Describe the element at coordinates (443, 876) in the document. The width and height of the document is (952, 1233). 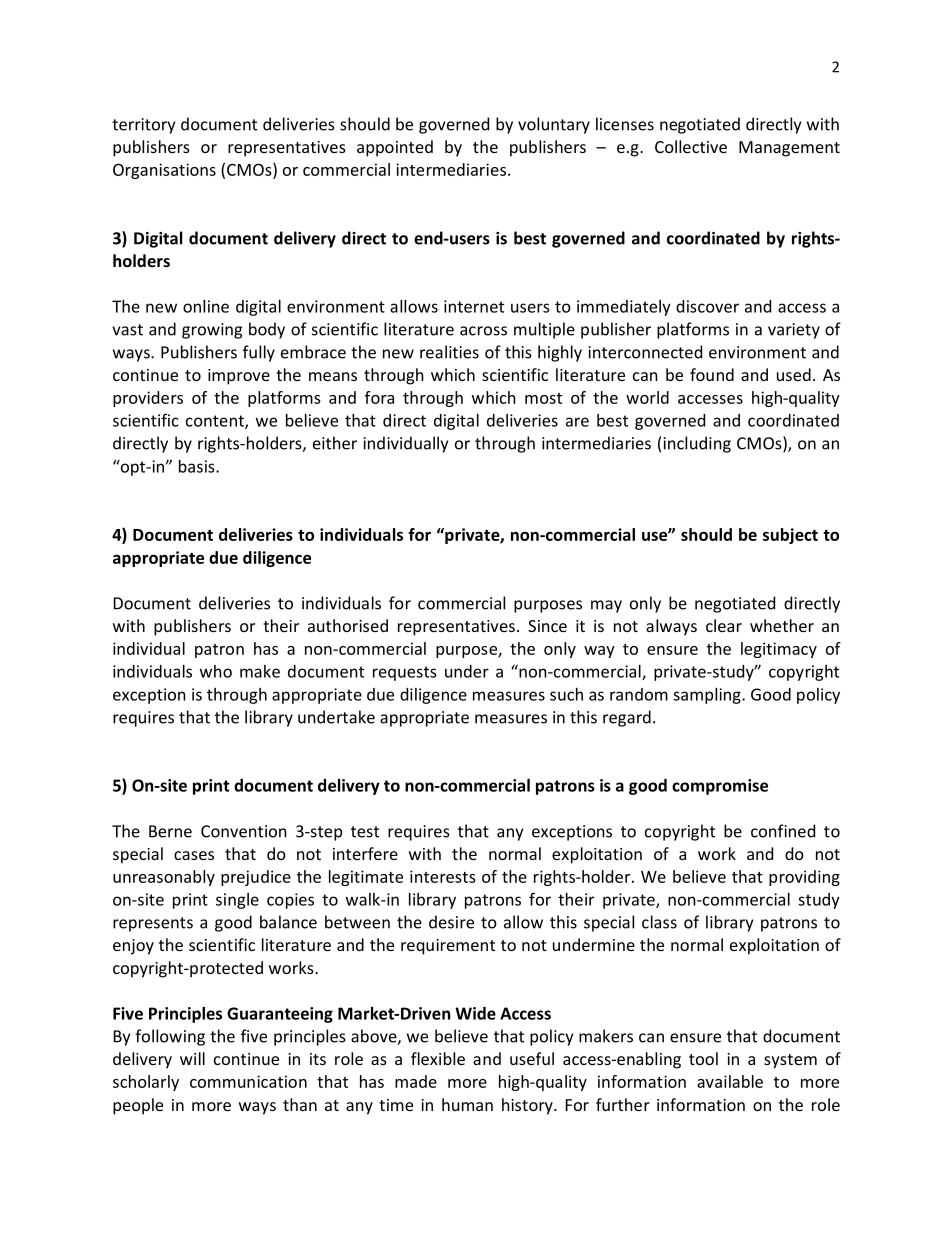
I see `interests` at that location.
